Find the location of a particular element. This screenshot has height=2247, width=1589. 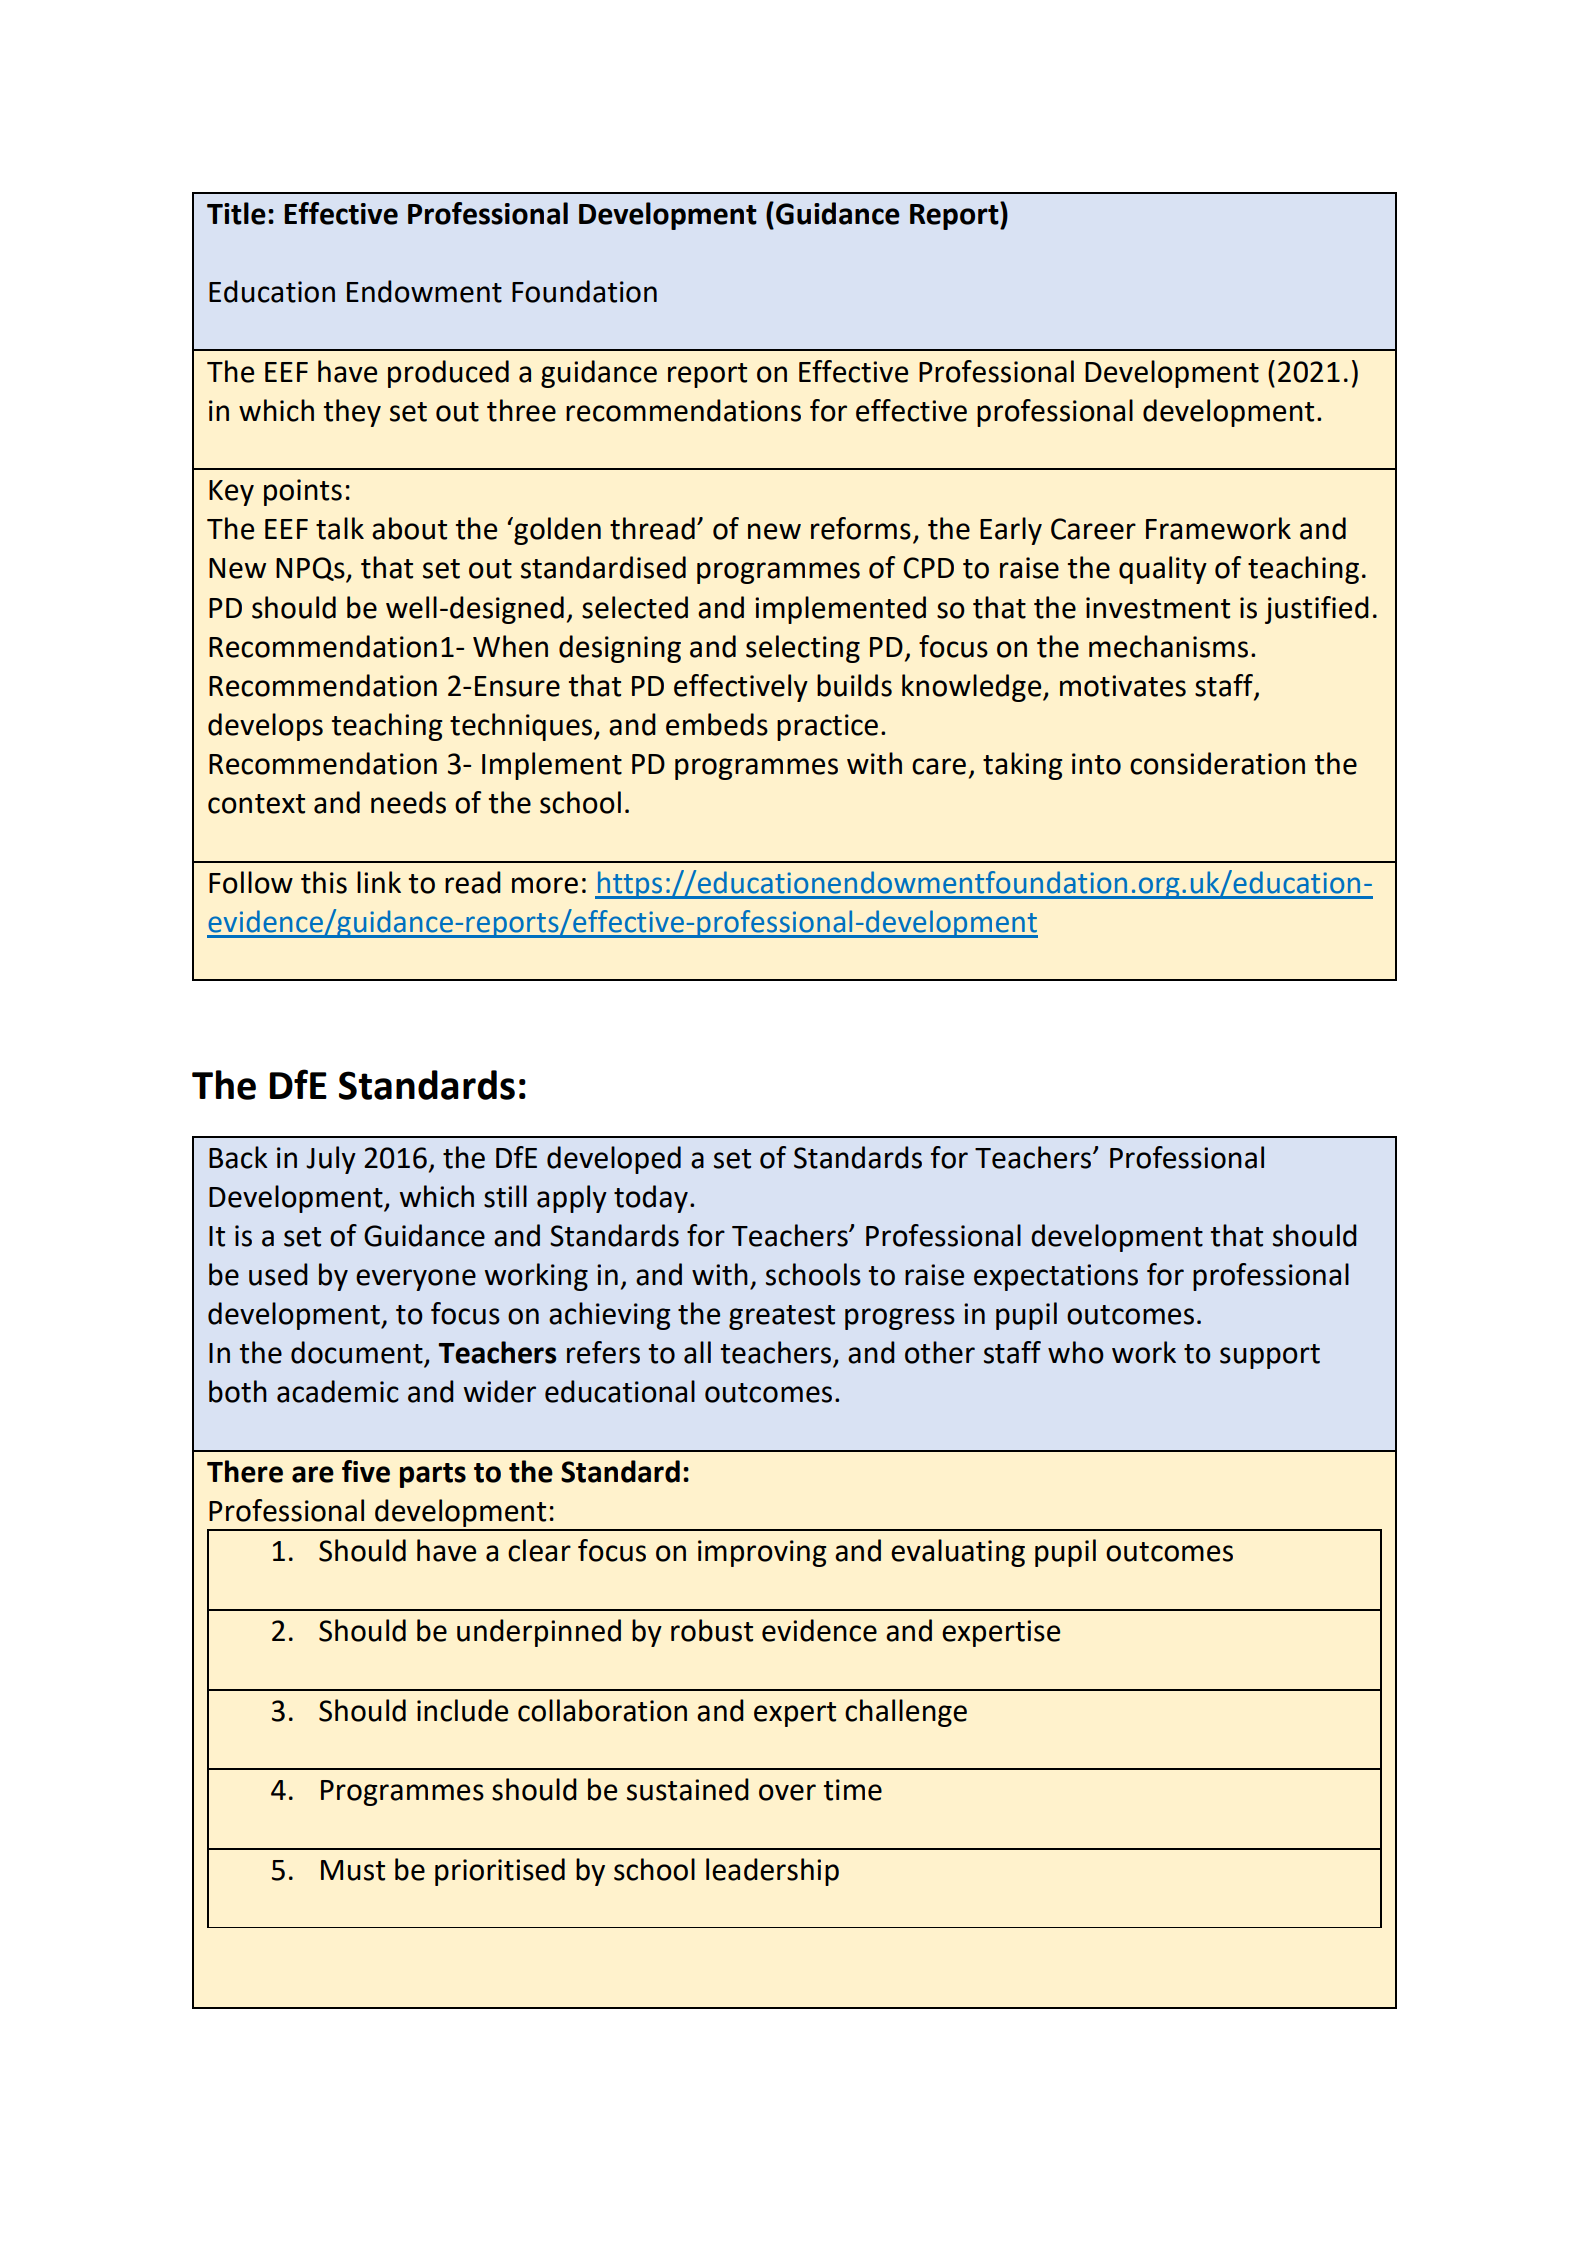

consideration is located at coordinates (1217, 763).
